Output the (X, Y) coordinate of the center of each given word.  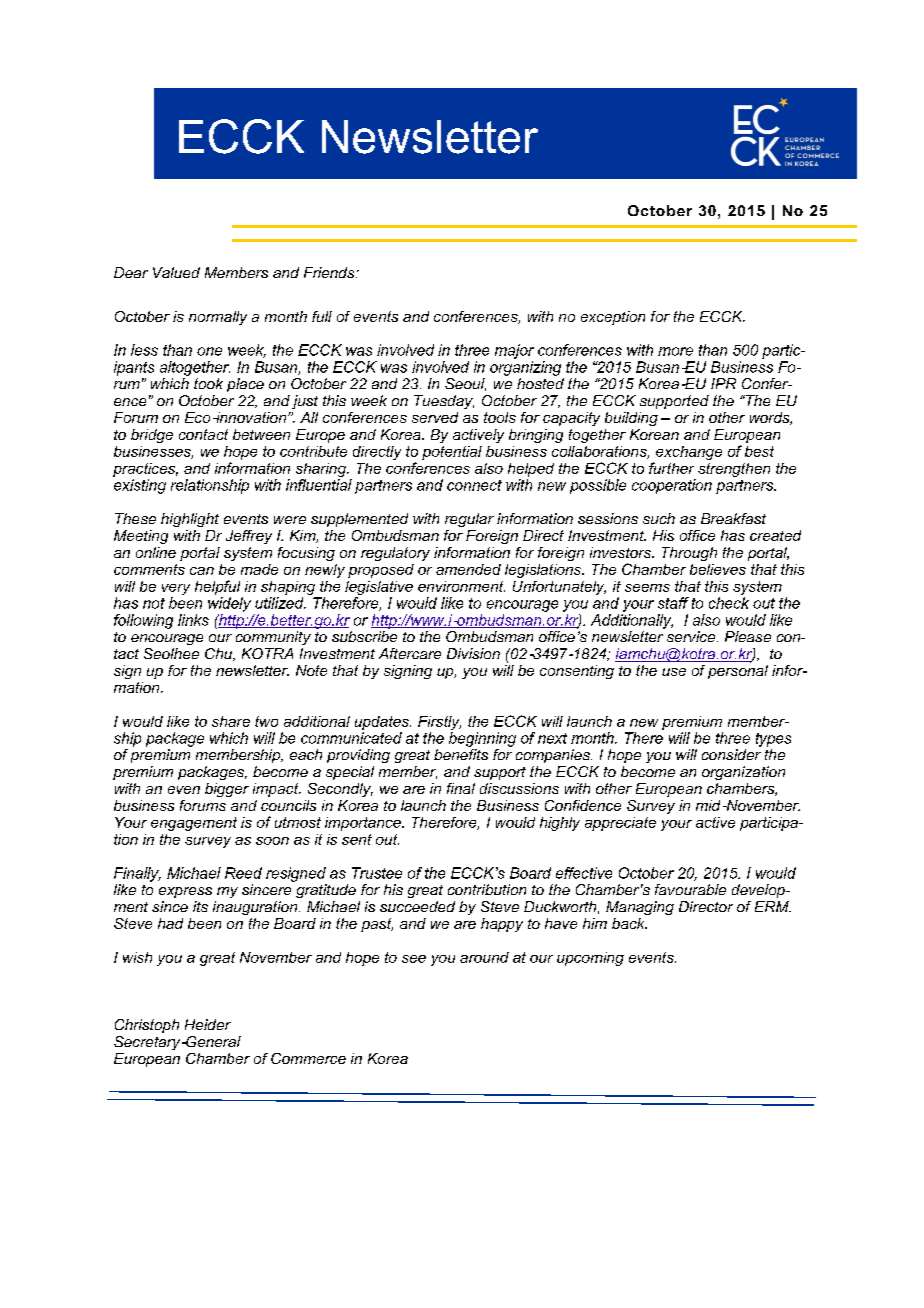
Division (473, 653)
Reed (243, 873)
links (193, 620)
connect (474, 485)
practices (145, 470)
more (675, 351)
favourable (690, 889)
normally (218, 318)
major (514, 351)
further (671, 468)
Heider (208, 1024)
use (674, 672)
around (484, 957)
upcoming (590, 959)
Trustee (377, 873)
